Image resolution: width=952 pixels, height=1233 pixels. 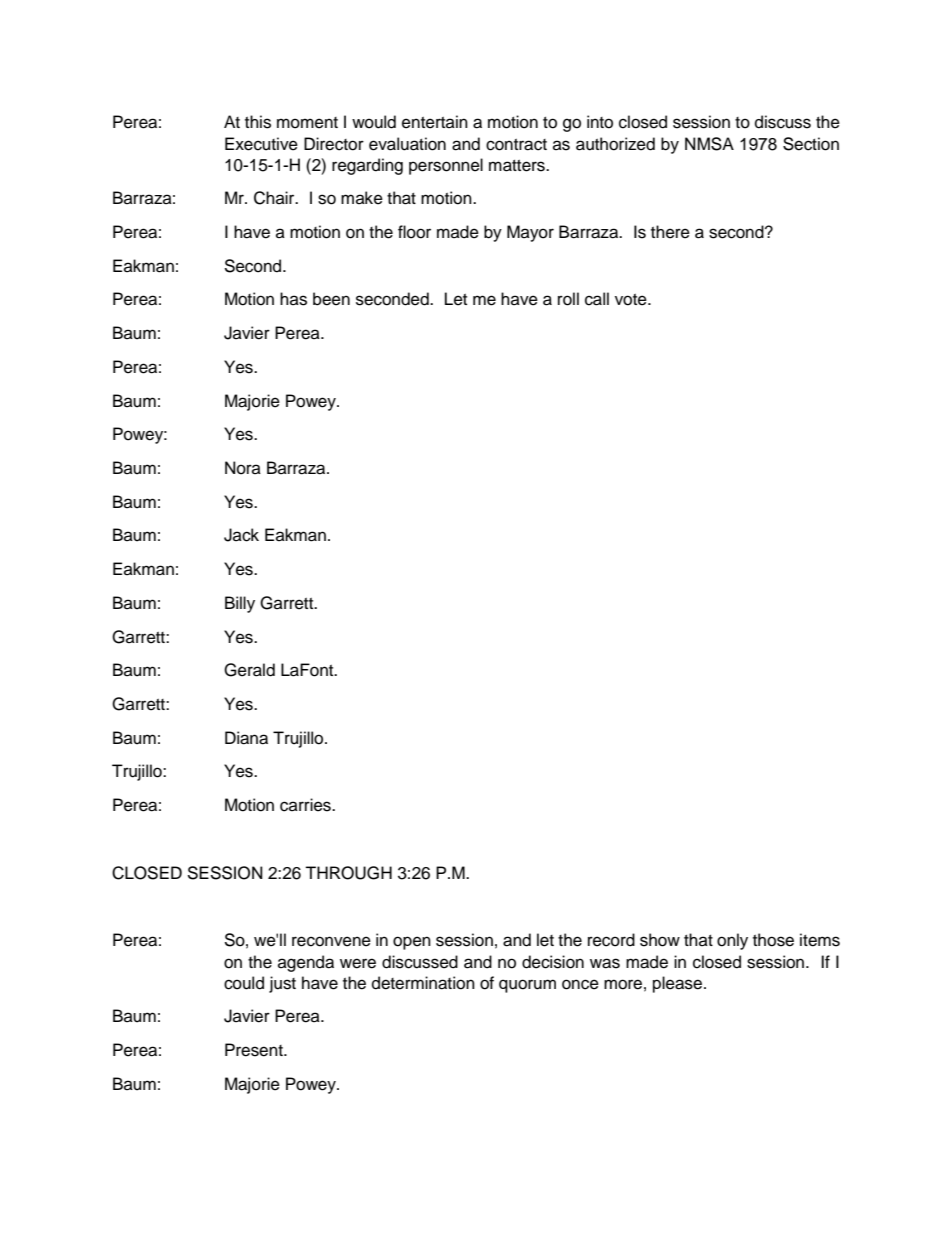 What do you see at coordinates (334, 144) in the document?
I see `Director` at bounding box center [334, 144].
